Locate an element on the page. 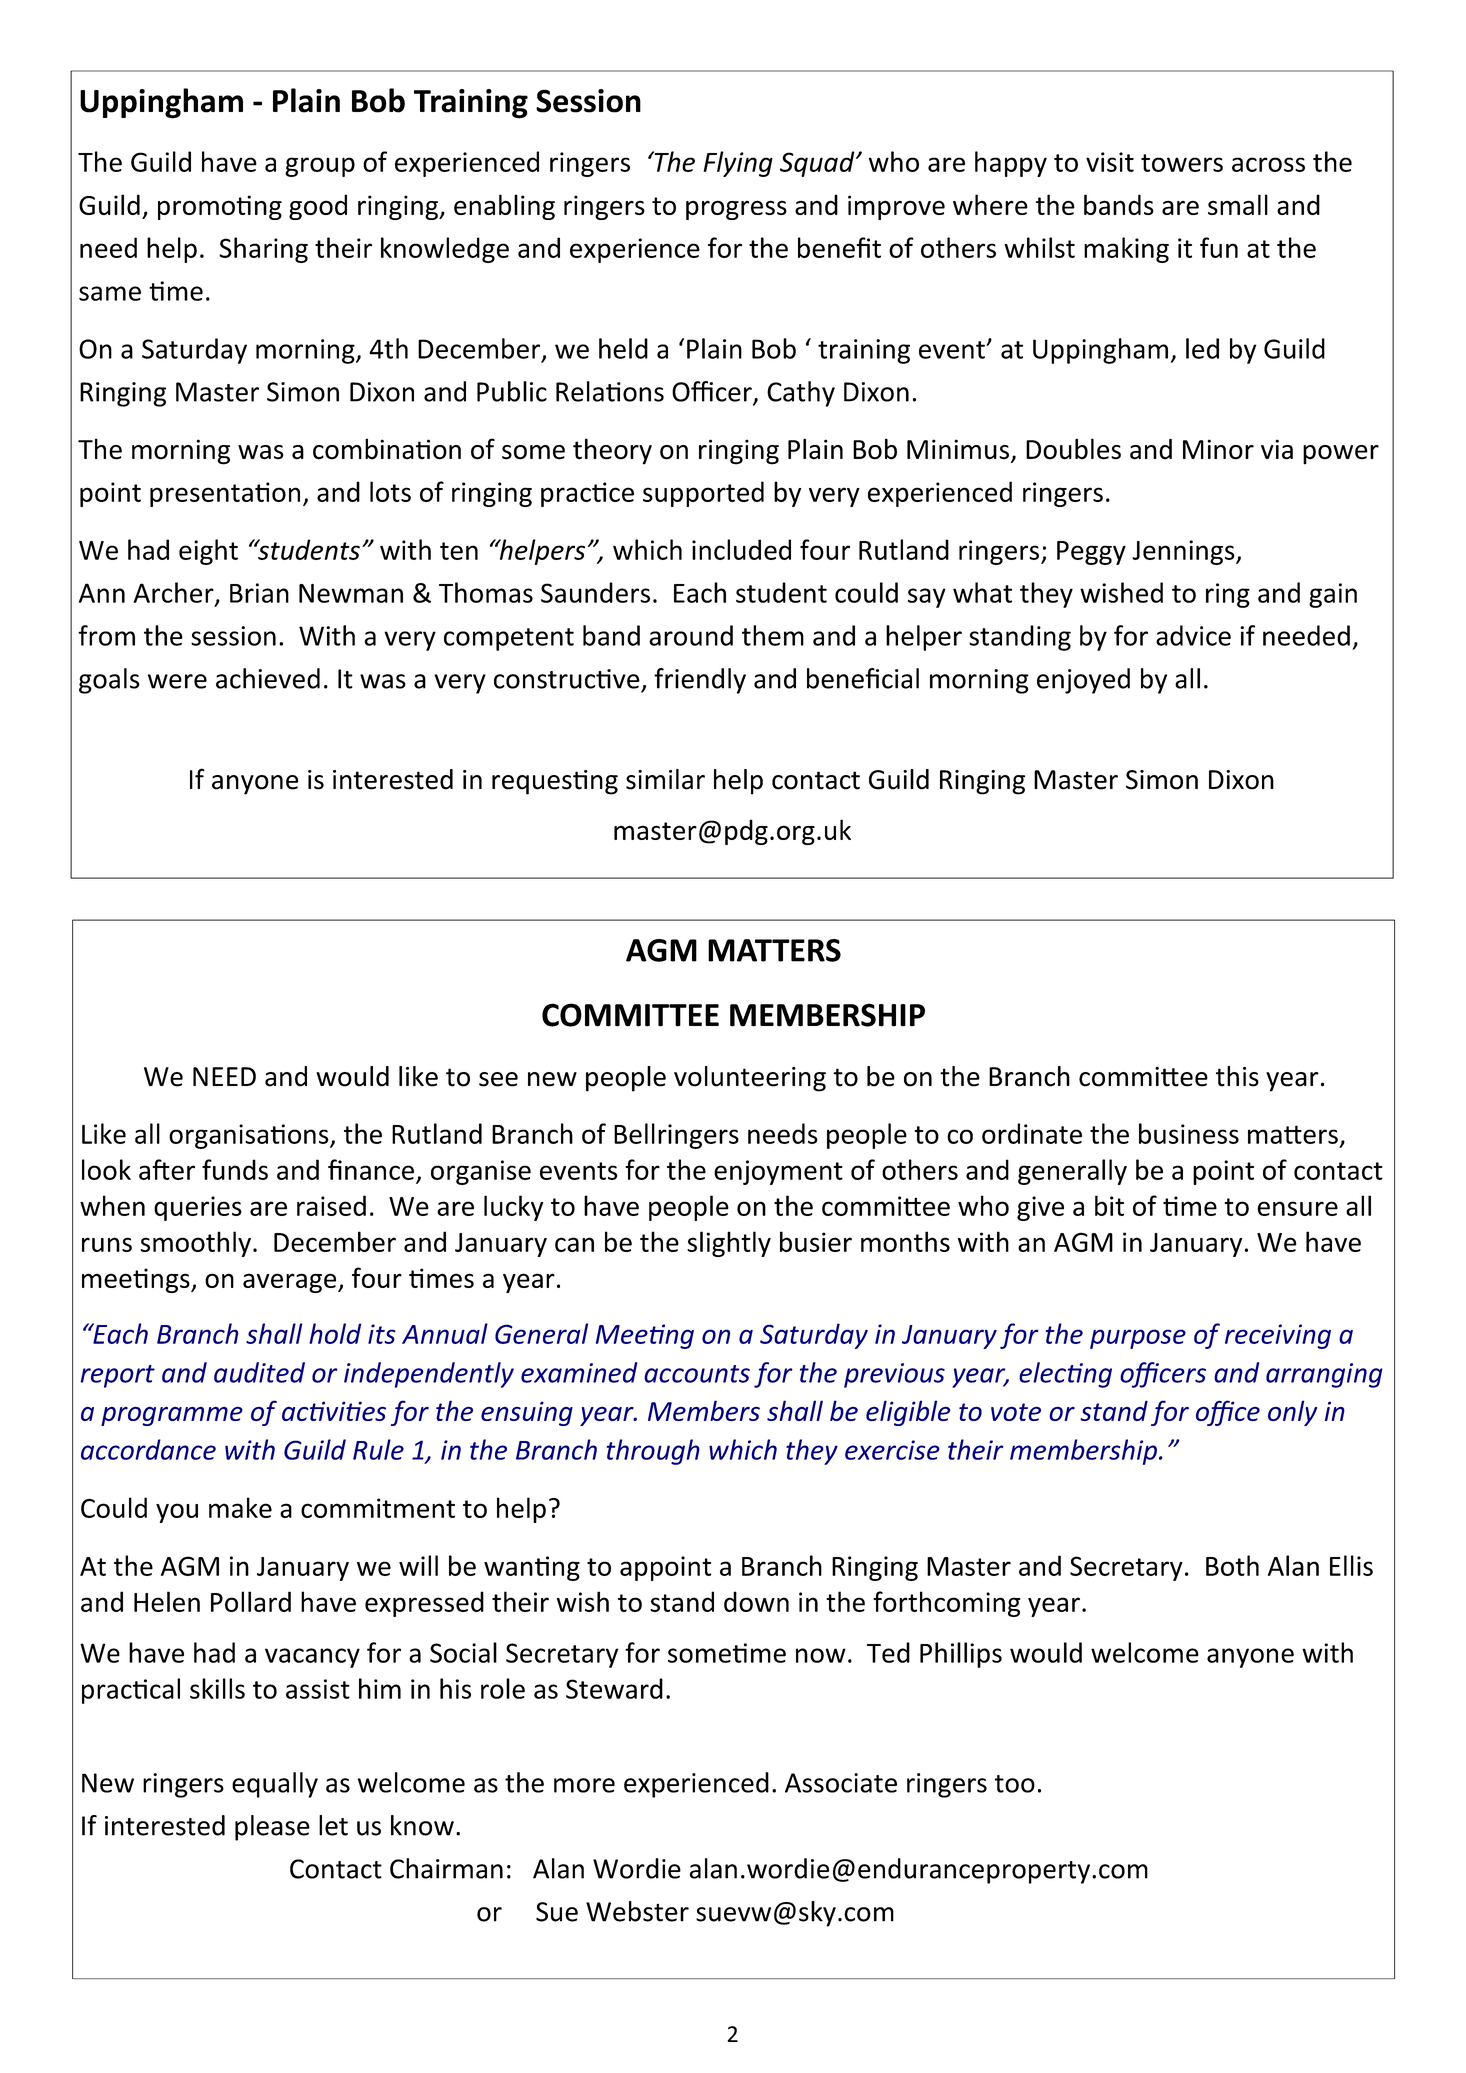  enjoyment is located at coordinates (778, 1172).
